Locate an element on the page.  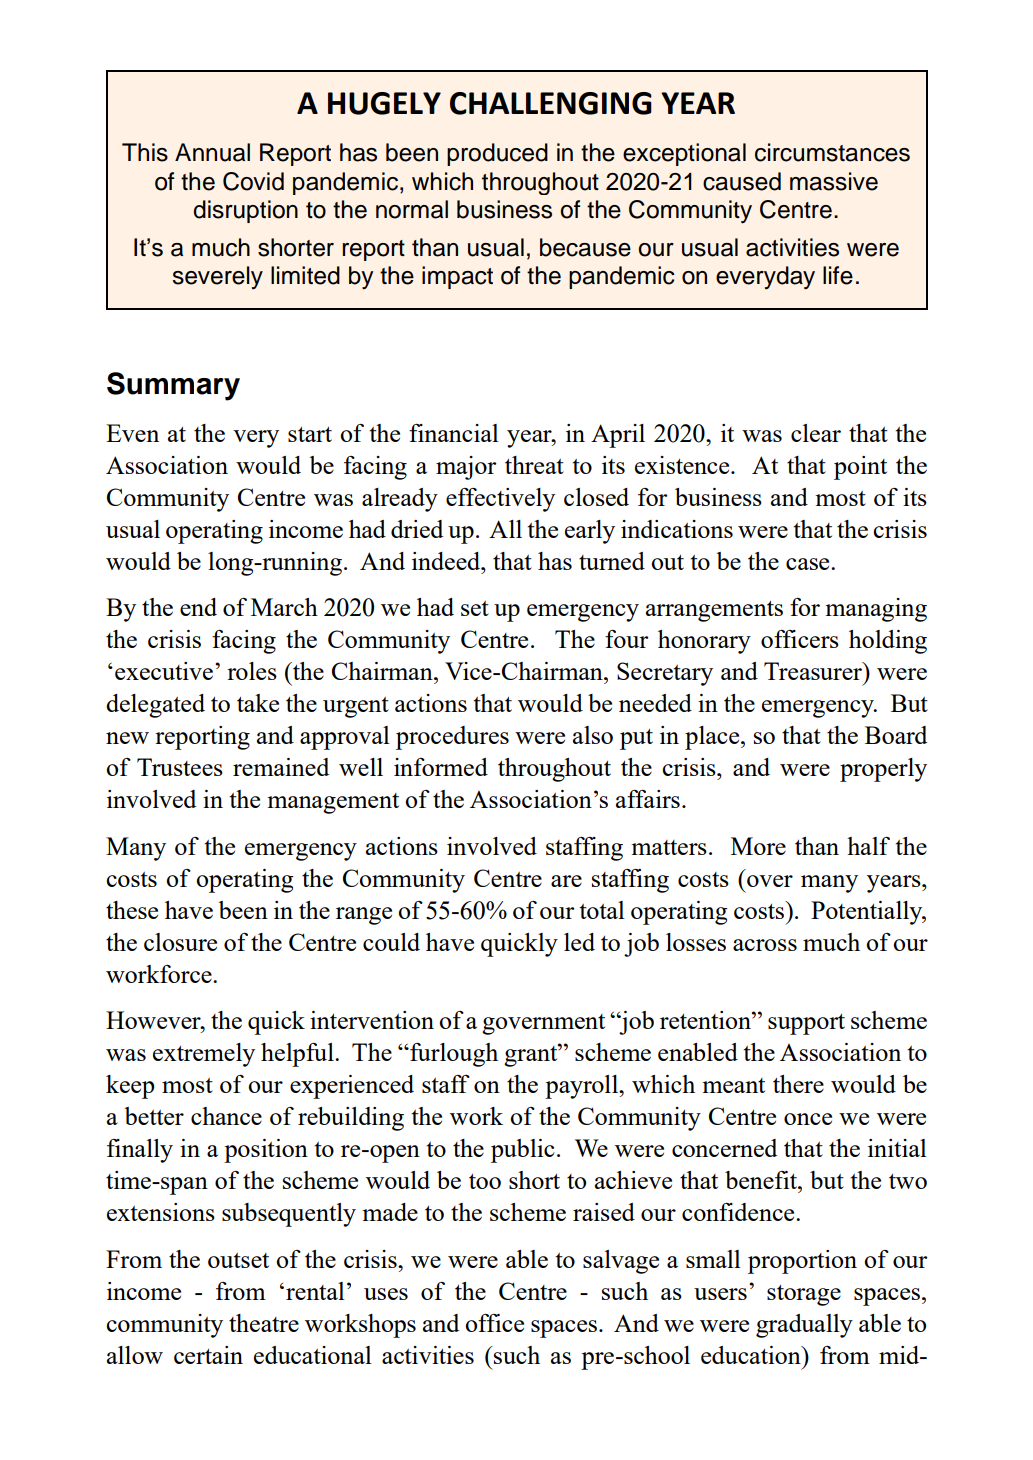
Annual is located at coordinates (212, 152).
